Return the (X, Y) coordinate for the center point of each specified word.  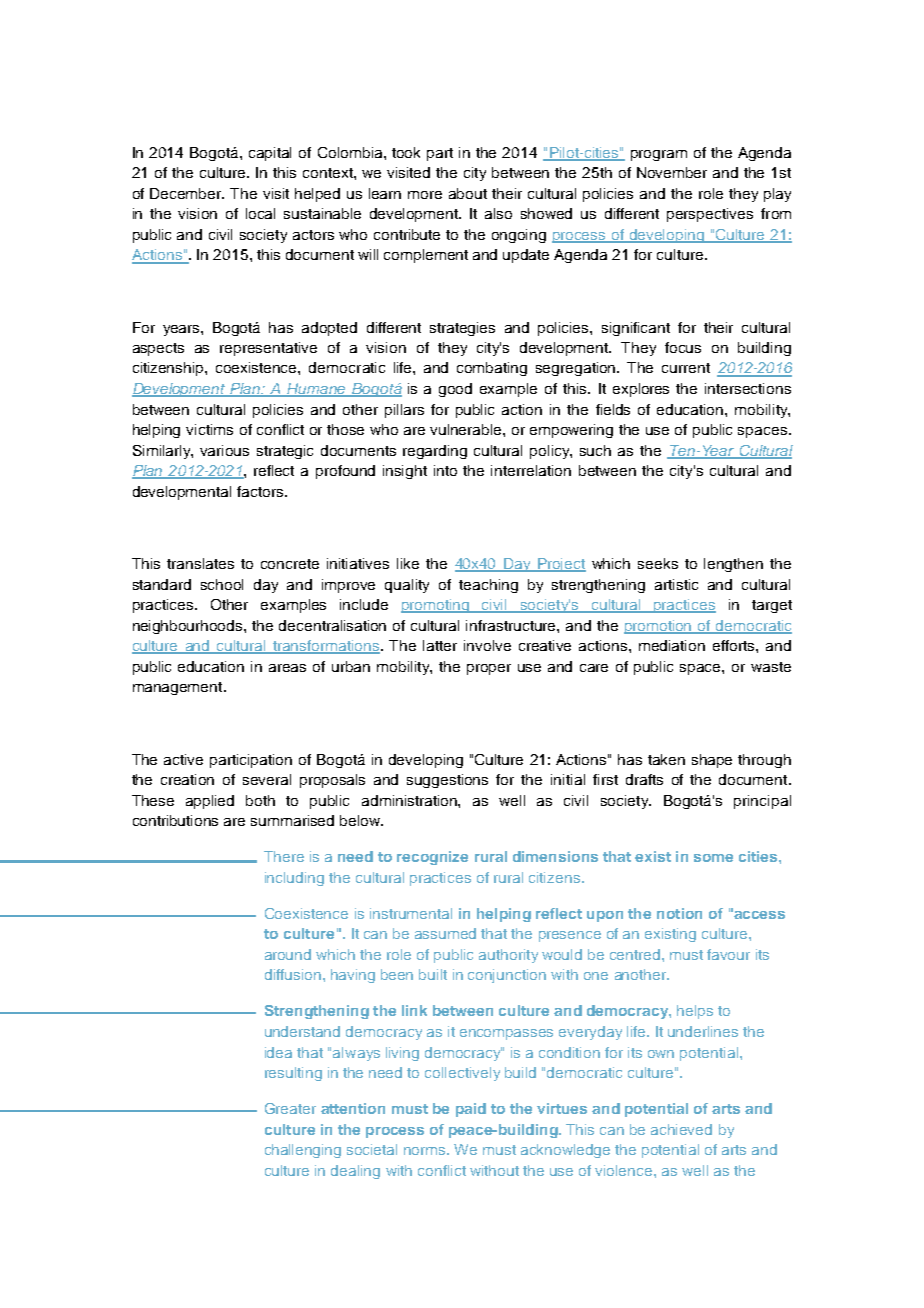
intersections (748, 388)
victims (209, 429)
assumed (445, 933)
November (672, 172)
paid (471, 1110)
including (294, 879)
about (468, 193)
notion (679, 913)
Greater (290, 1108)
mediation (672, 645)
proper (489, 669)
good (455, 390)
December (187, 193)
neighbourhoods (189, 627)
